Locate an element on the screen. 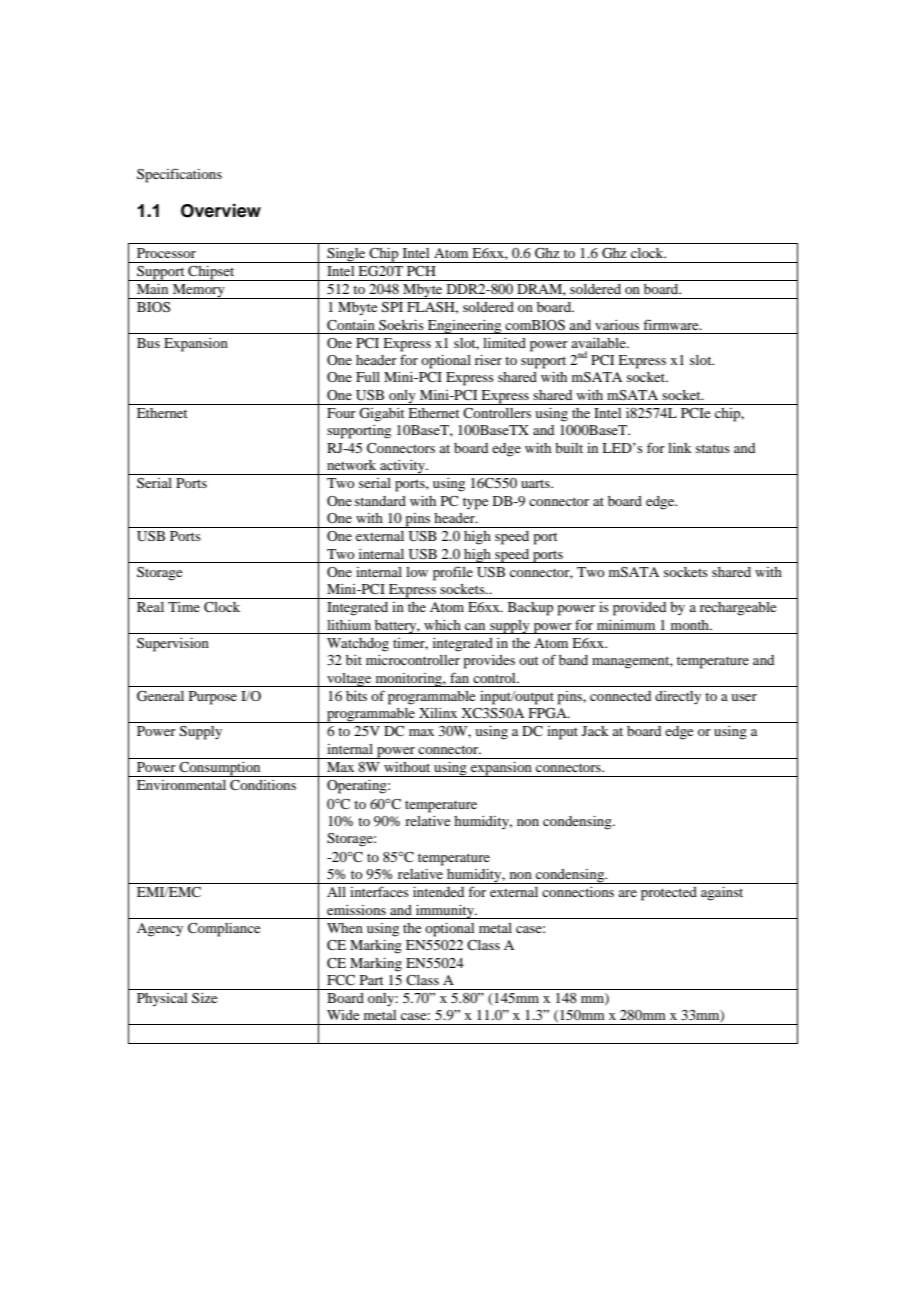 The height and width of the screenshot is (1308, 924). Single is located at coordinates (346, 255).
